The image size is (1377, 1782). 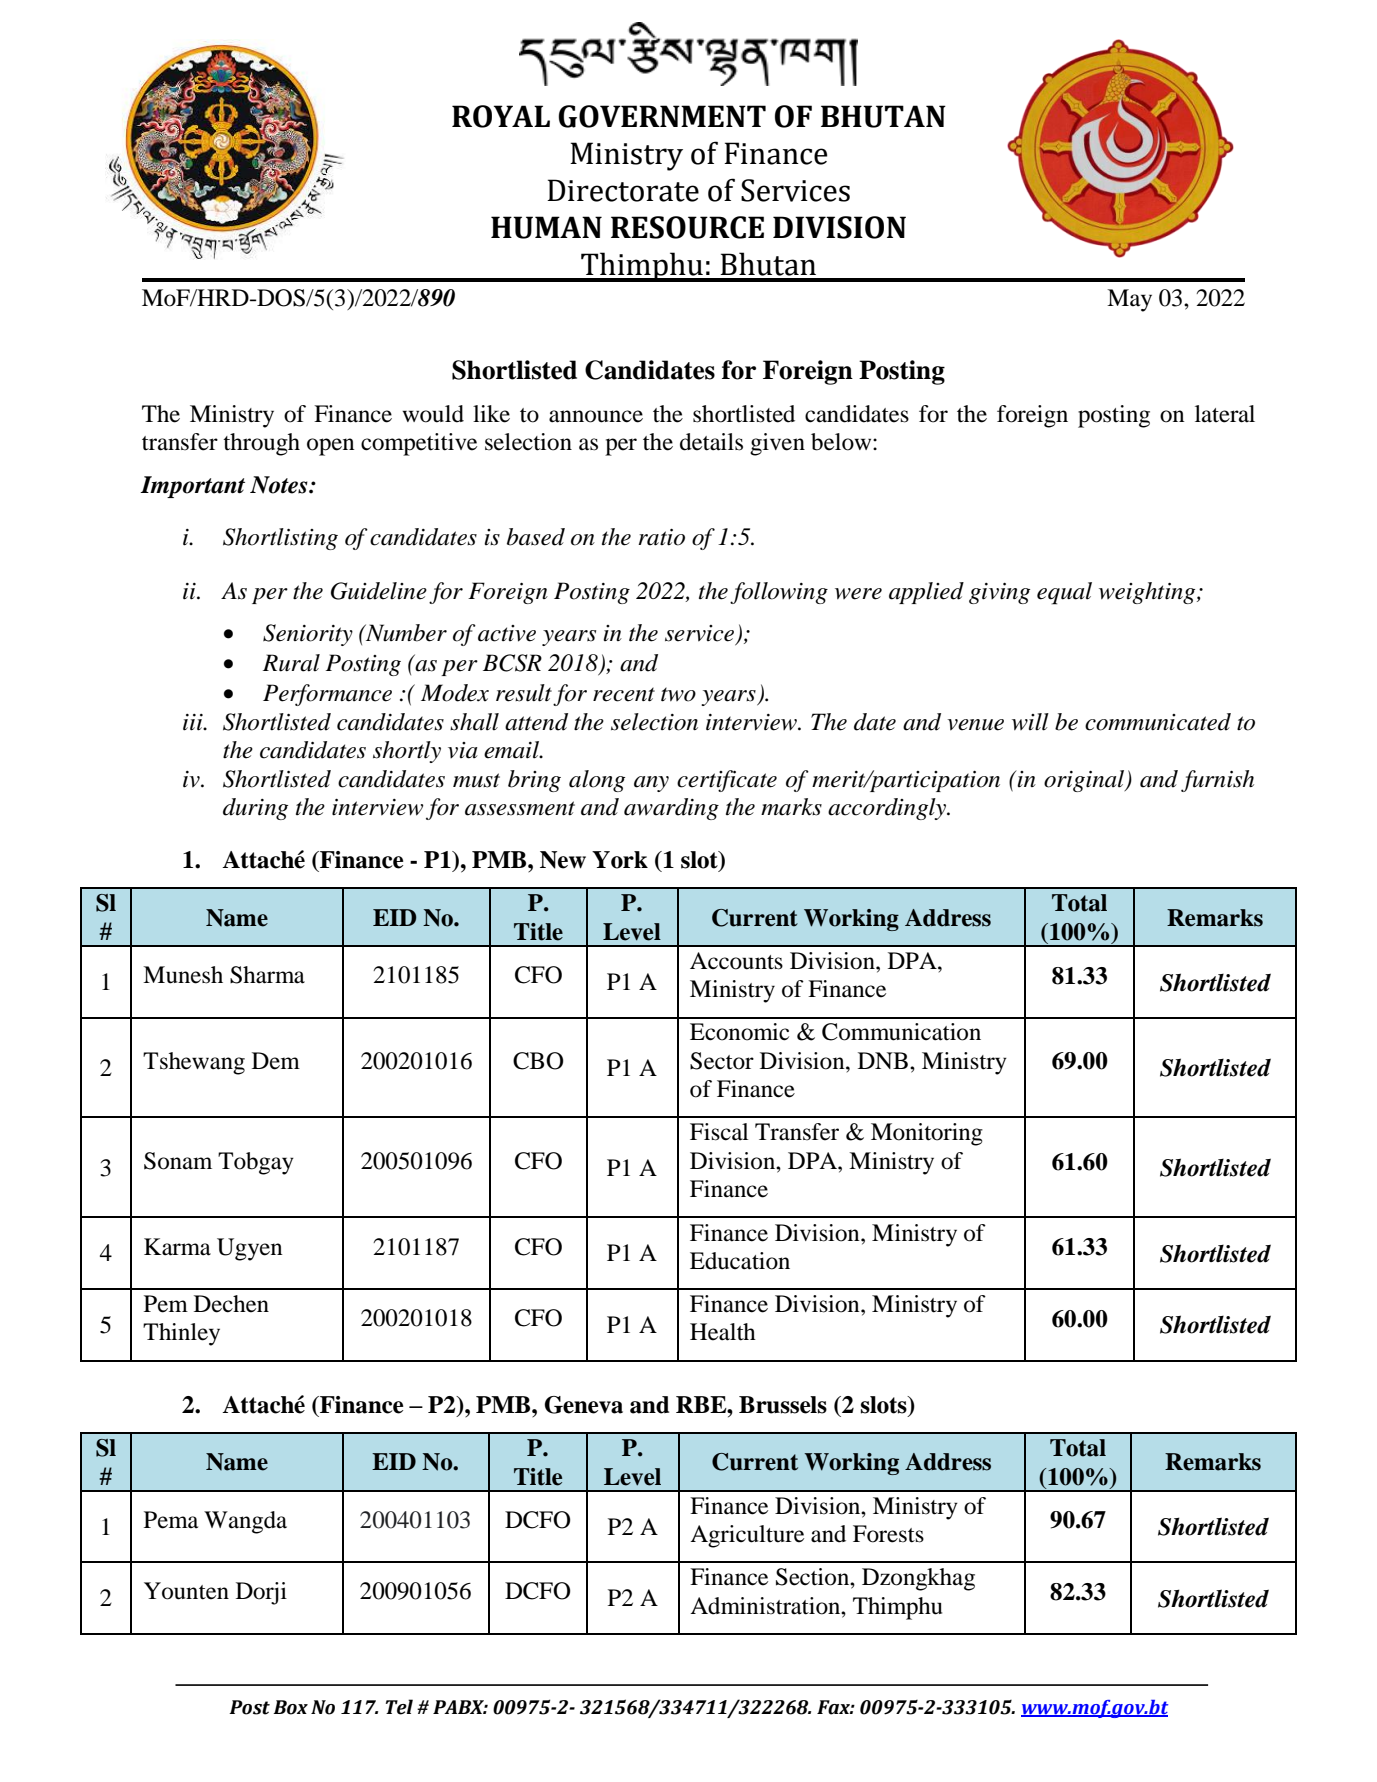 I want to click on following, so click(x=779, y=593).
